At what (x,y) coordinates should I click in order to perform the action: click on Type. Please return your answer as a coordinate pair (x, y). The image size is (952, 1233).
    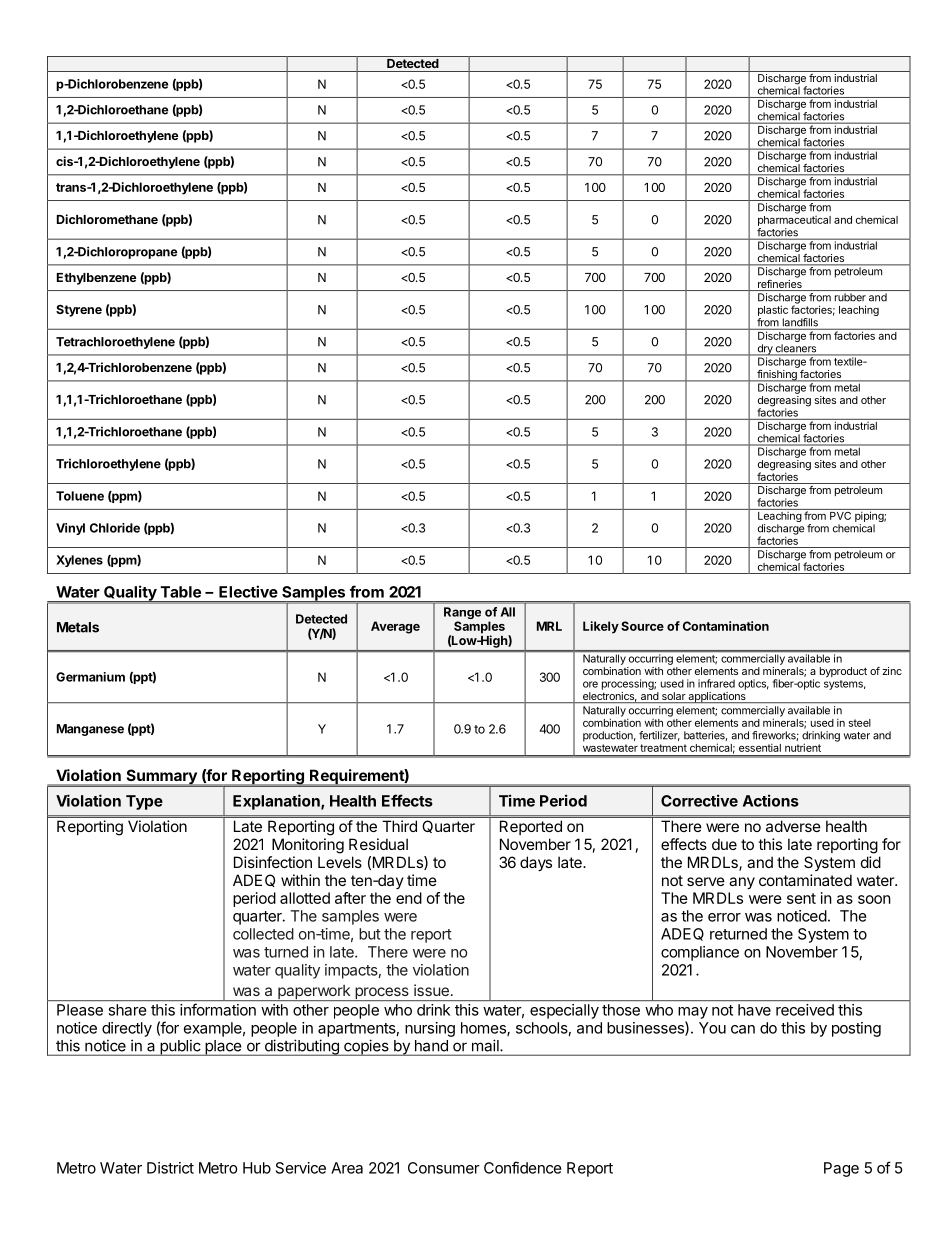
    Looking at the image, I should click on (144, 802).
